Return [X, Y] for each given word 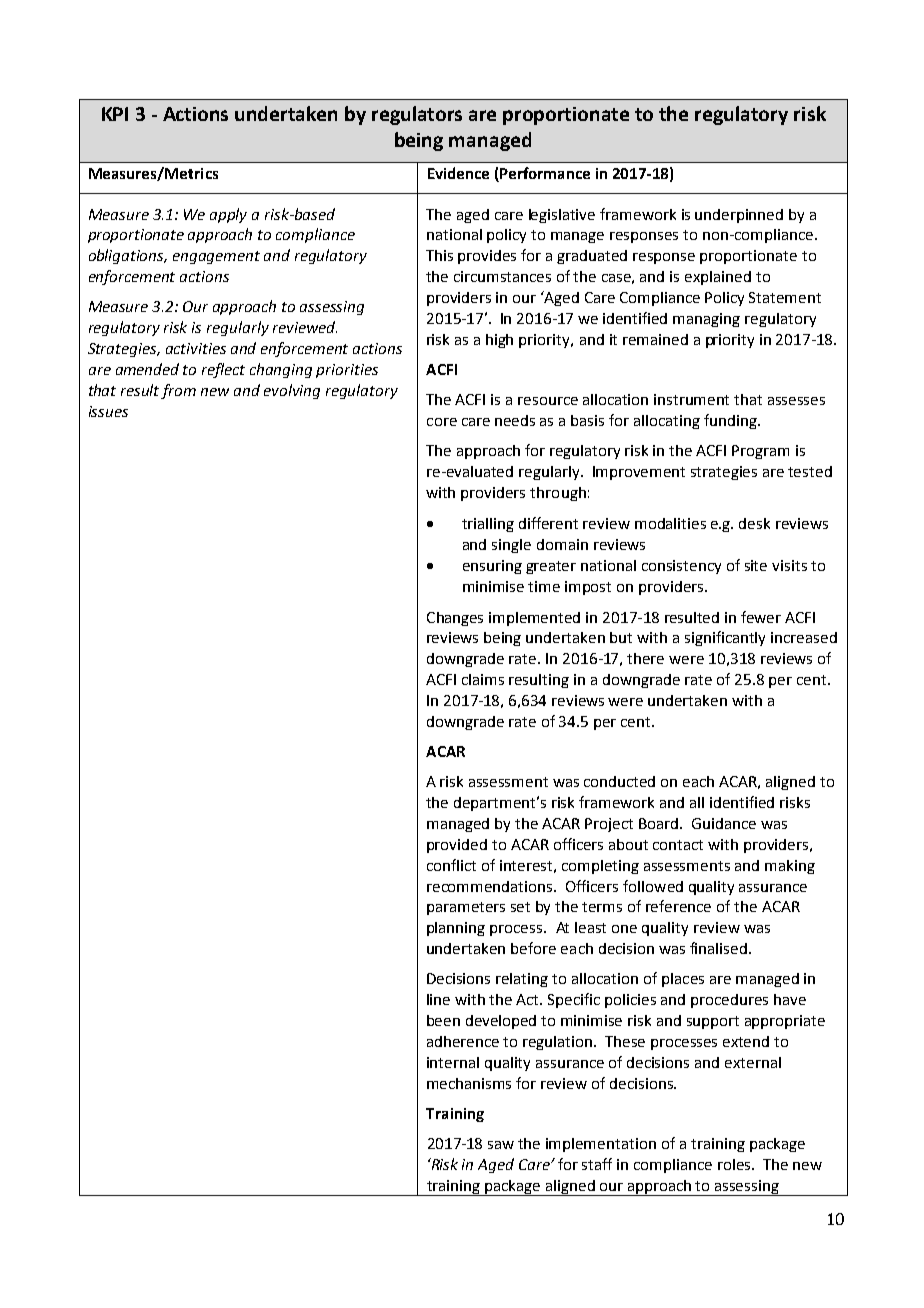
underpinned [739, 216]
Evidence [458, 173]
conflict [451, 865]
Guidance [724, 823]
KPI [115, 114]
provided [457, 846]
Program [760, 452]
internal [453, 1062]
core [442, 422]
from [178, 391]
